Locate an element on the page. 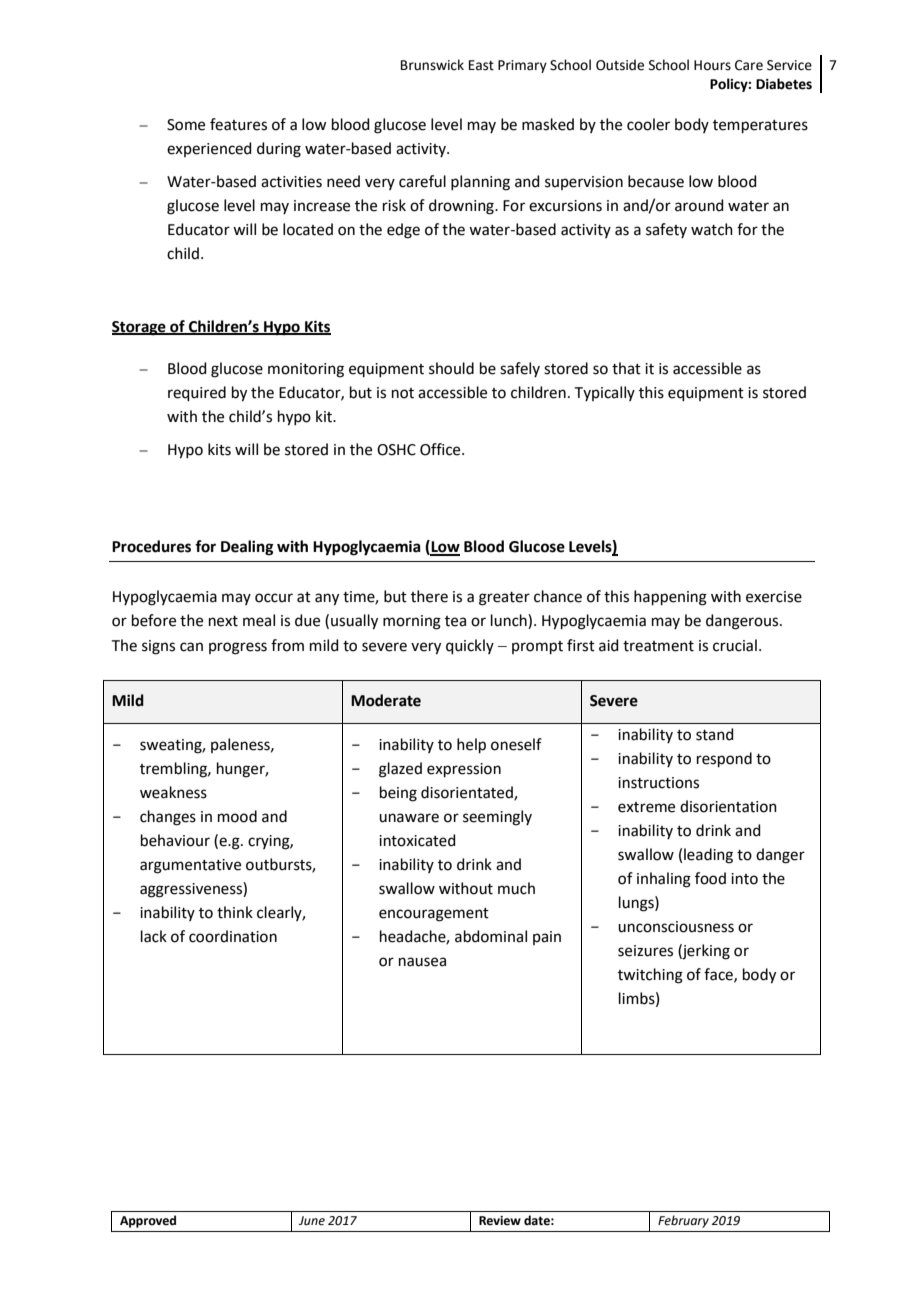 Image resolution: width=924 pixels, height=1308 pixels. June is located at coordinates (312, 1221).
